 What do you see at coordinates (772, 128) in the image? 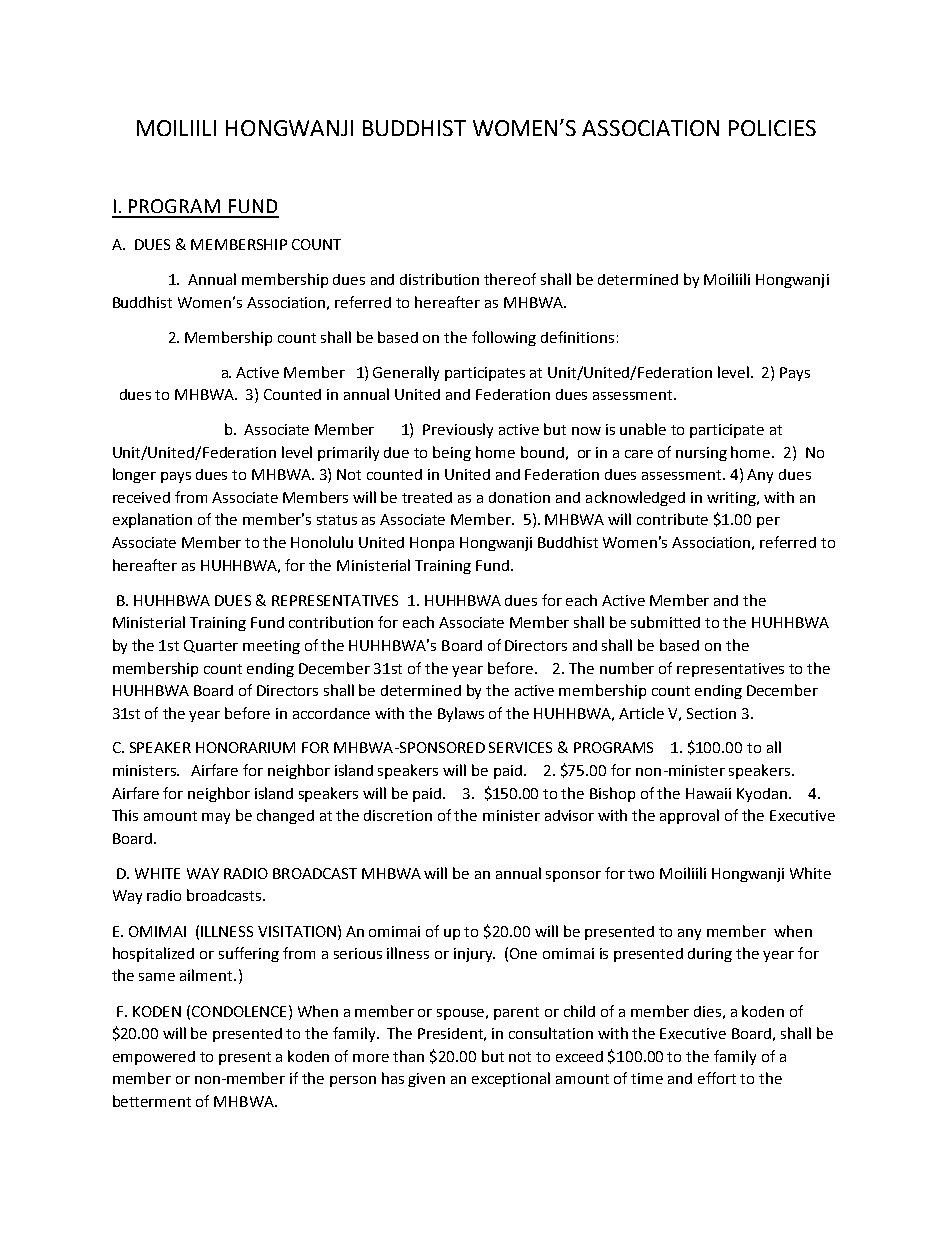
I see `POLICIES` at bounding box center [772, 128].
